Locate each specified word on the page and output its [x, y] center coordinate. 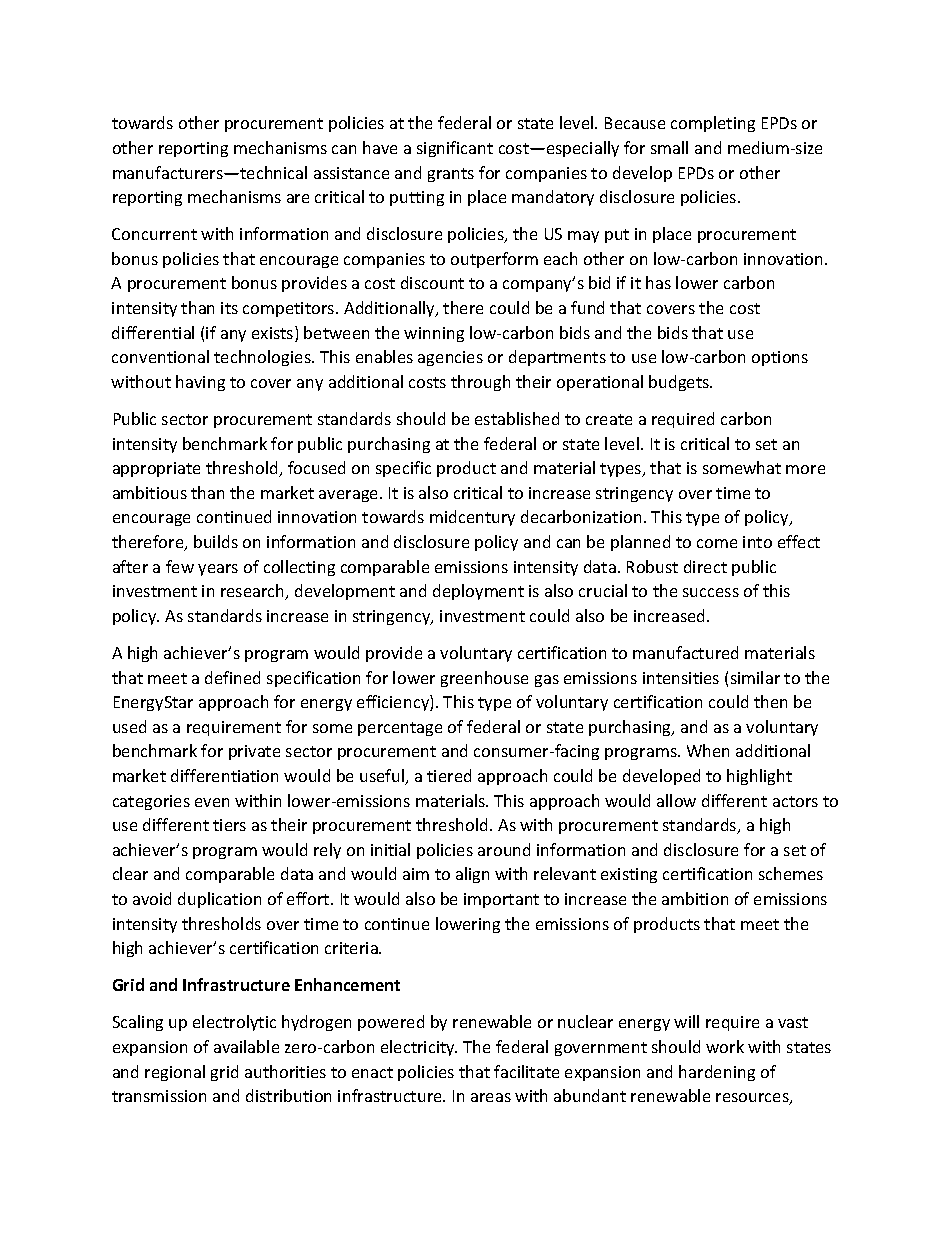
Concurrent [154, 234]
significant [455, 149]
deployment [478, 592]
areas [491, 1097]
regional [175, 1073]
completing [713, 124]
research [254, 592]
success [711, 592]
